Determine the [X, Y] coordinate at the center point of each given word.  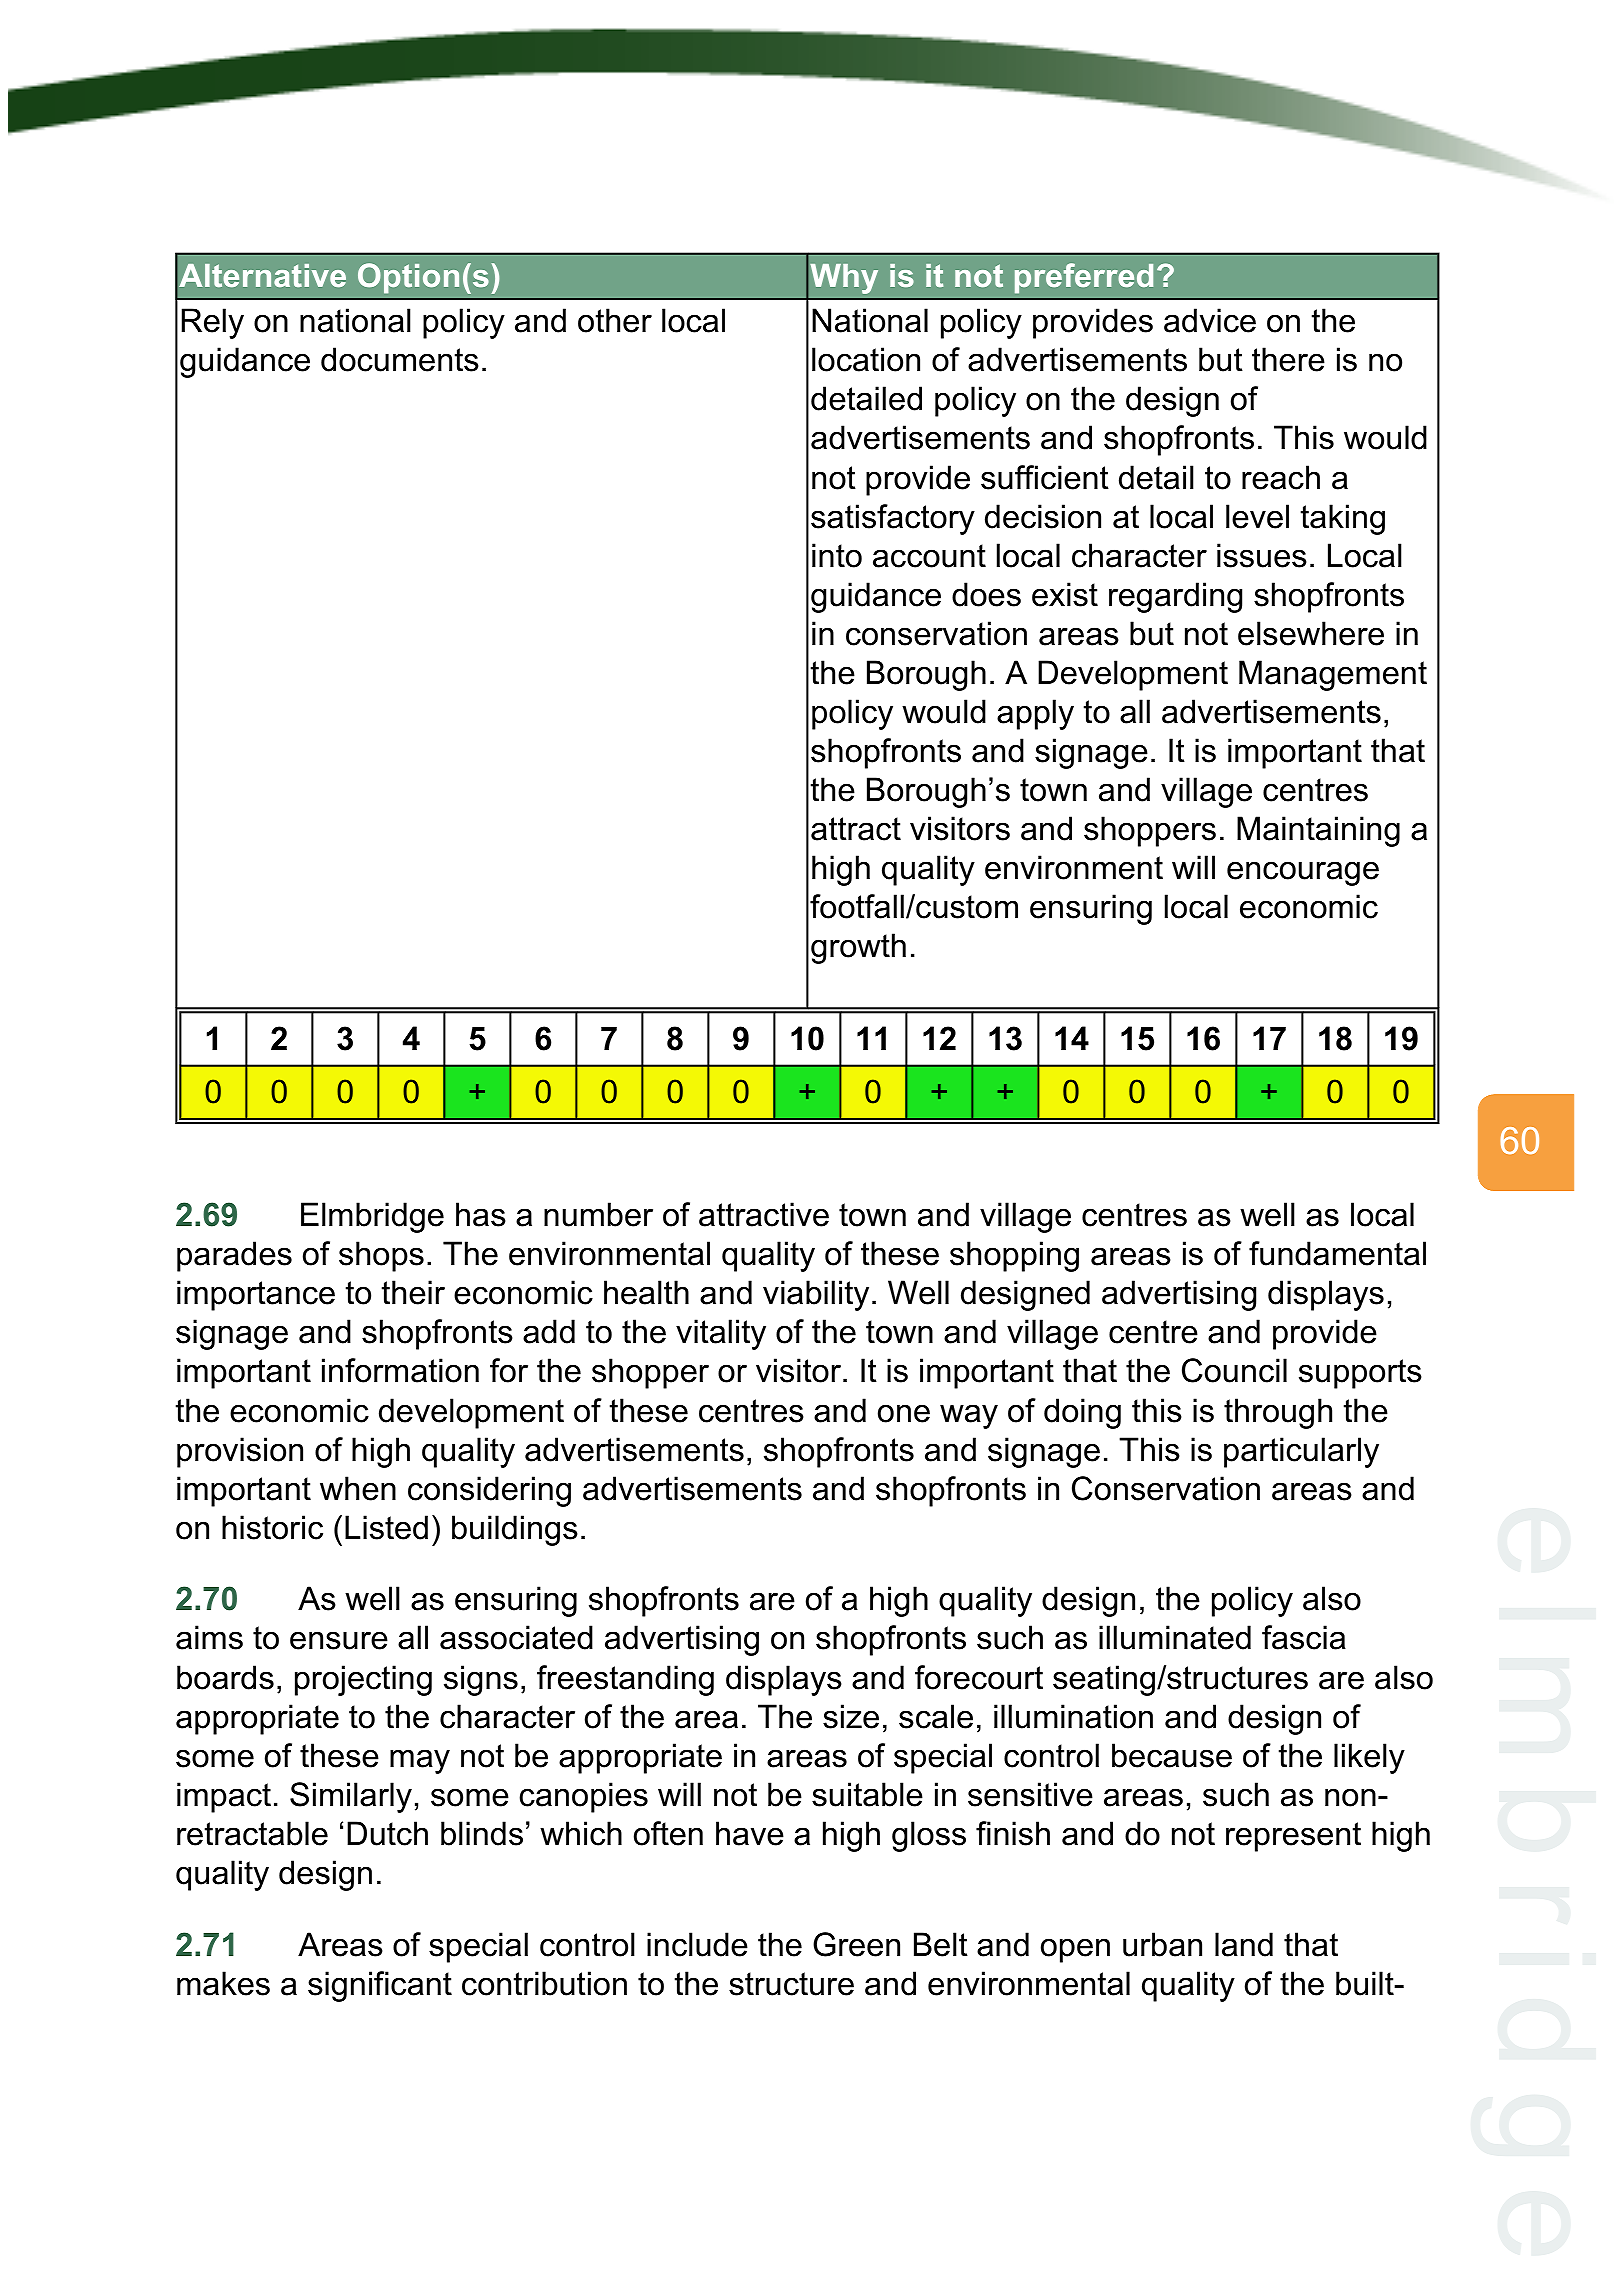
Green [856, 1944]
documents [400, 359]
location [866, 359]
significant [380, 1986]
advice [1210, 320]
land [1244, 1944]
